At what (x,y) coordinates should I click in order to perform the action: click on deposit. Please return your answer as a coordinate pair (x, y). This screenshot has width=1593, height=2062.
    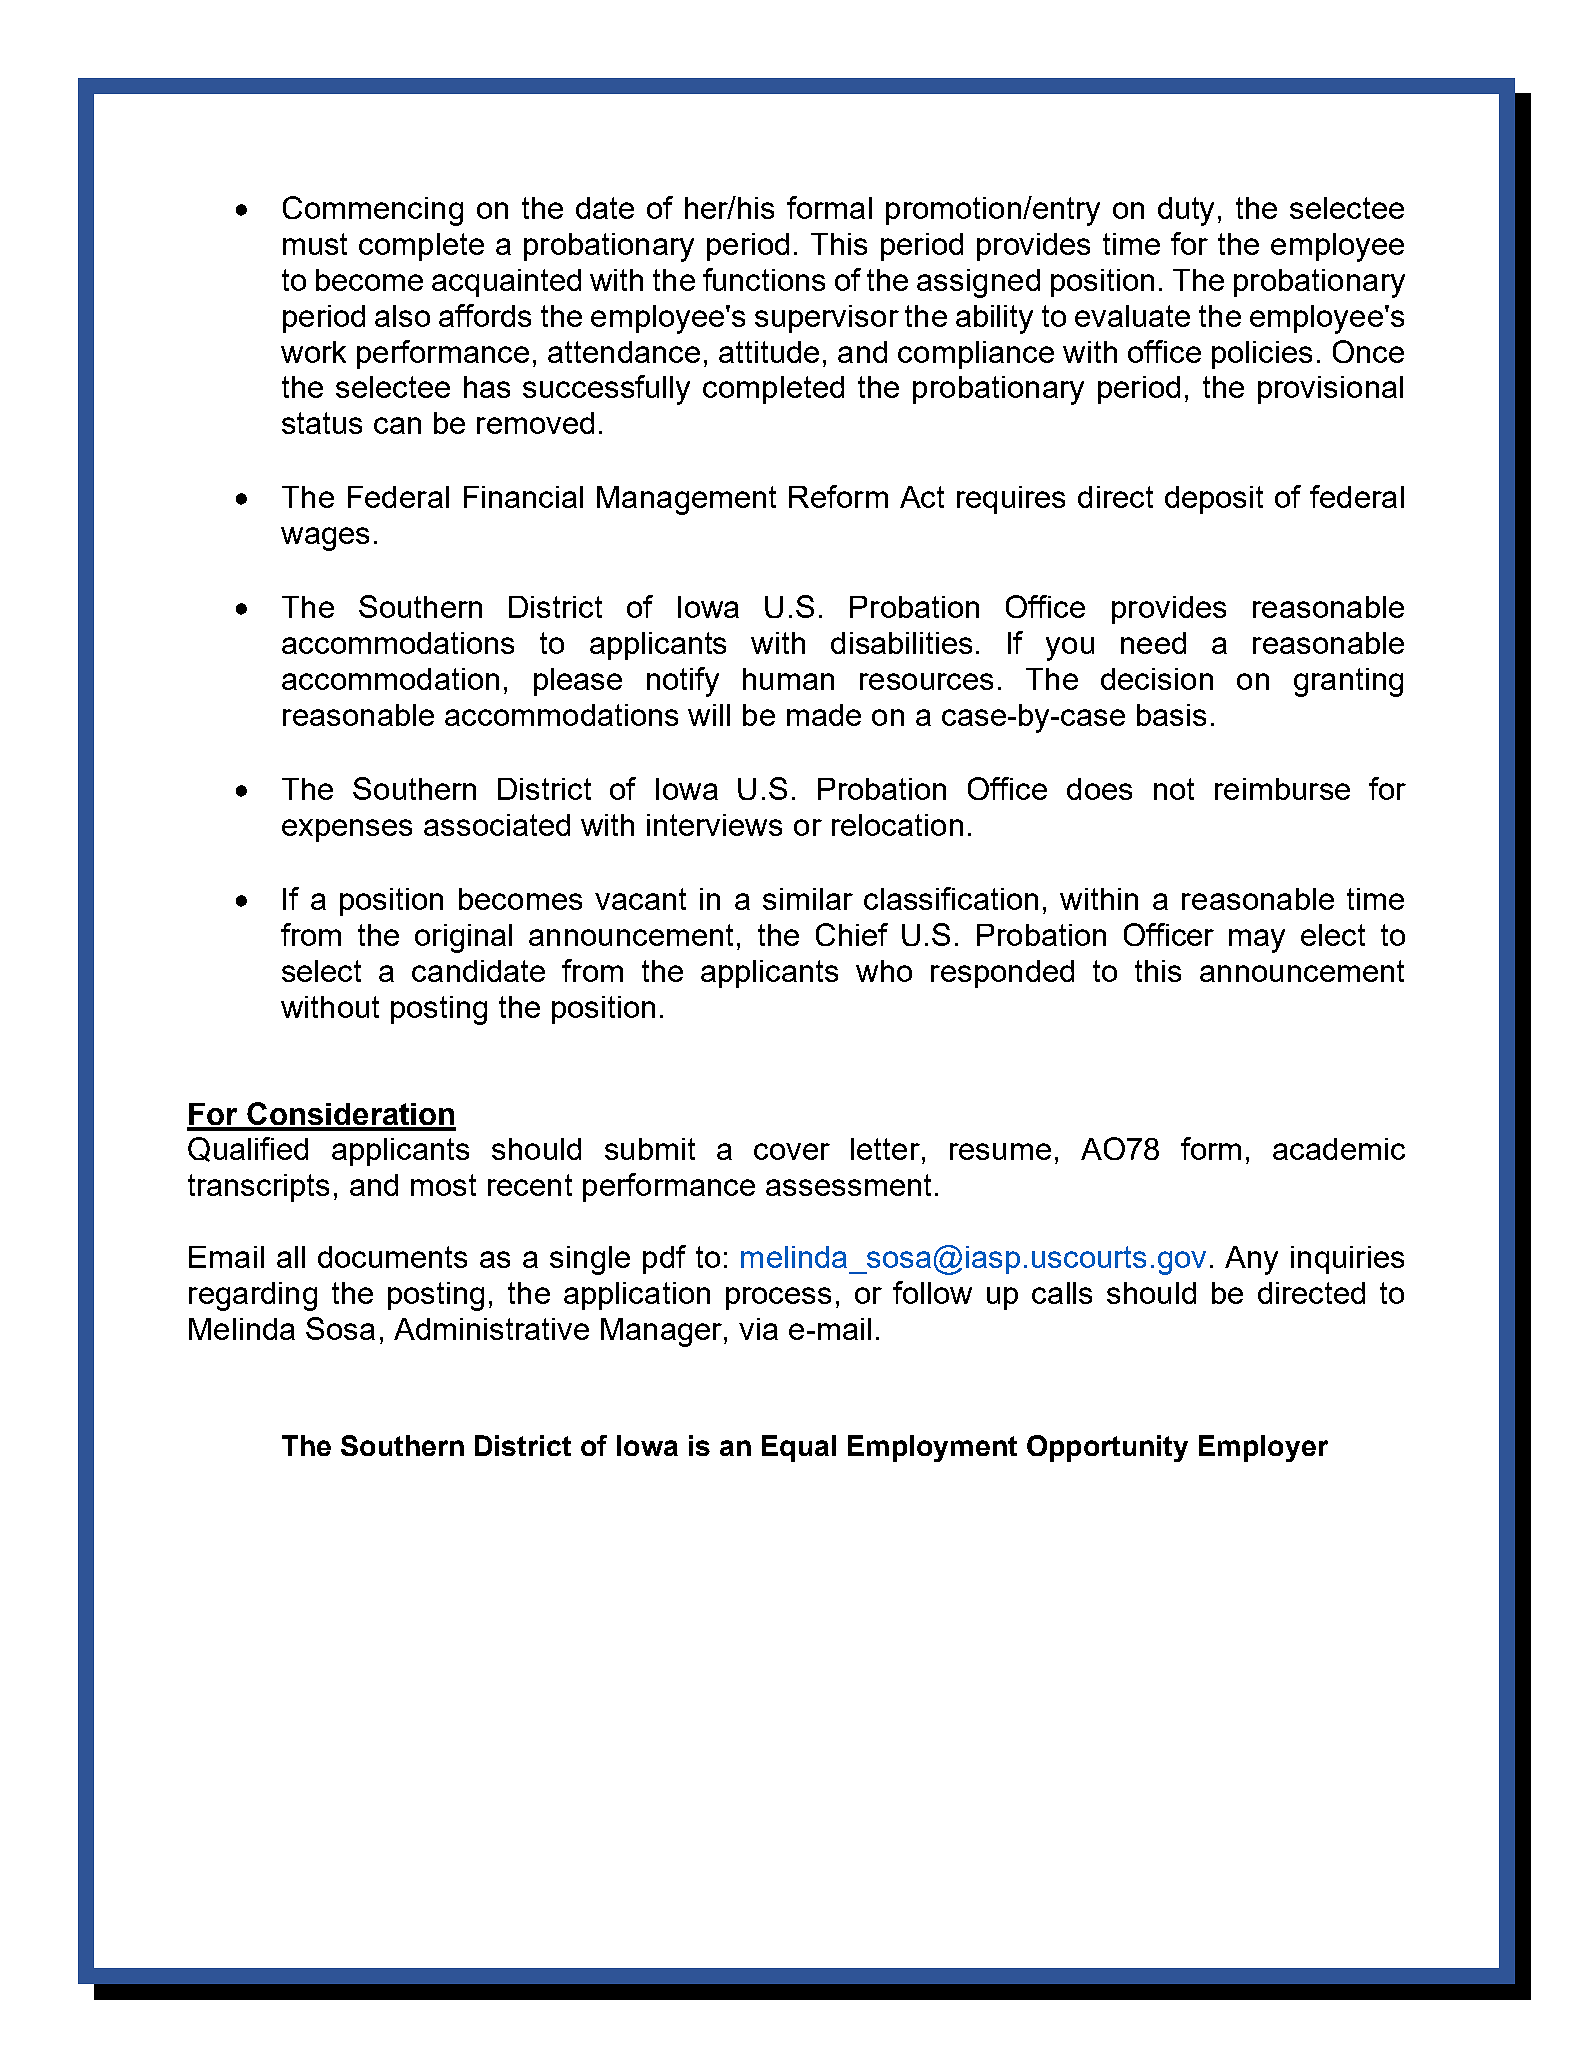
    Looking at the image, I should click on (1214, 500).
